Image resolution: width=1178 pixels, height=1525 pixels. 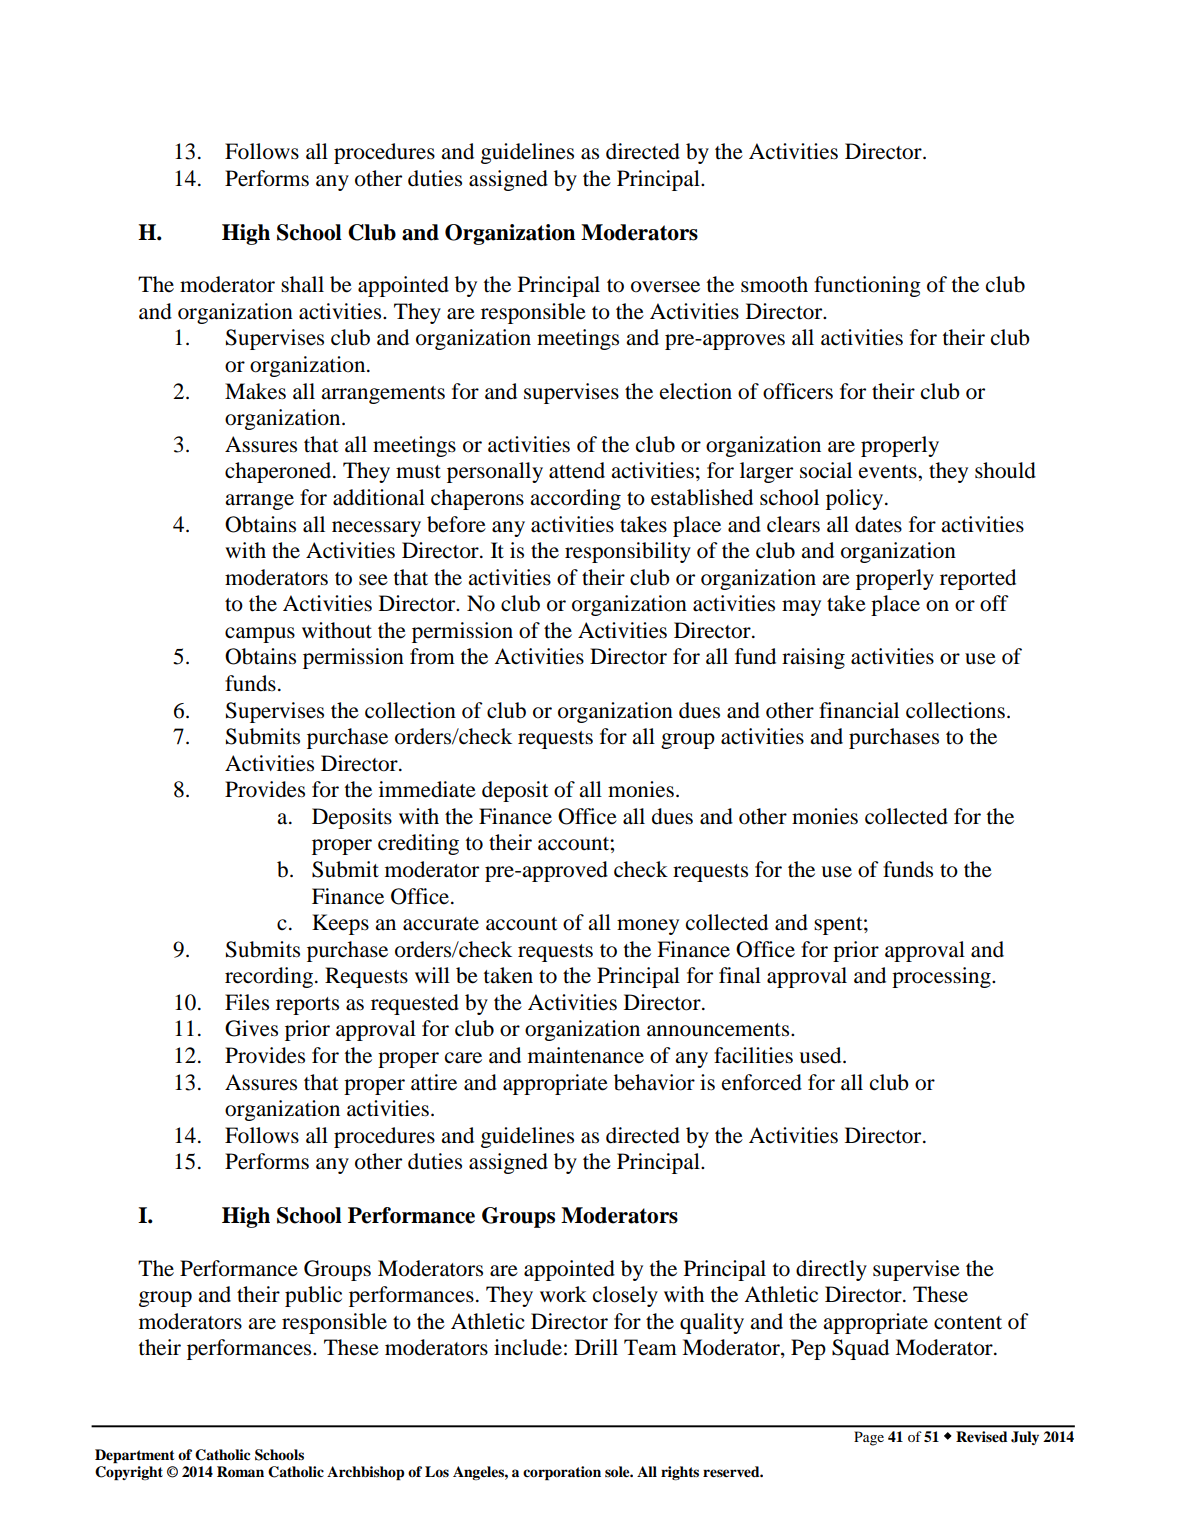 What do you see at coordinates (302, 284) in the screenshot?
I see `shall` at bounding box center [302, 284].
